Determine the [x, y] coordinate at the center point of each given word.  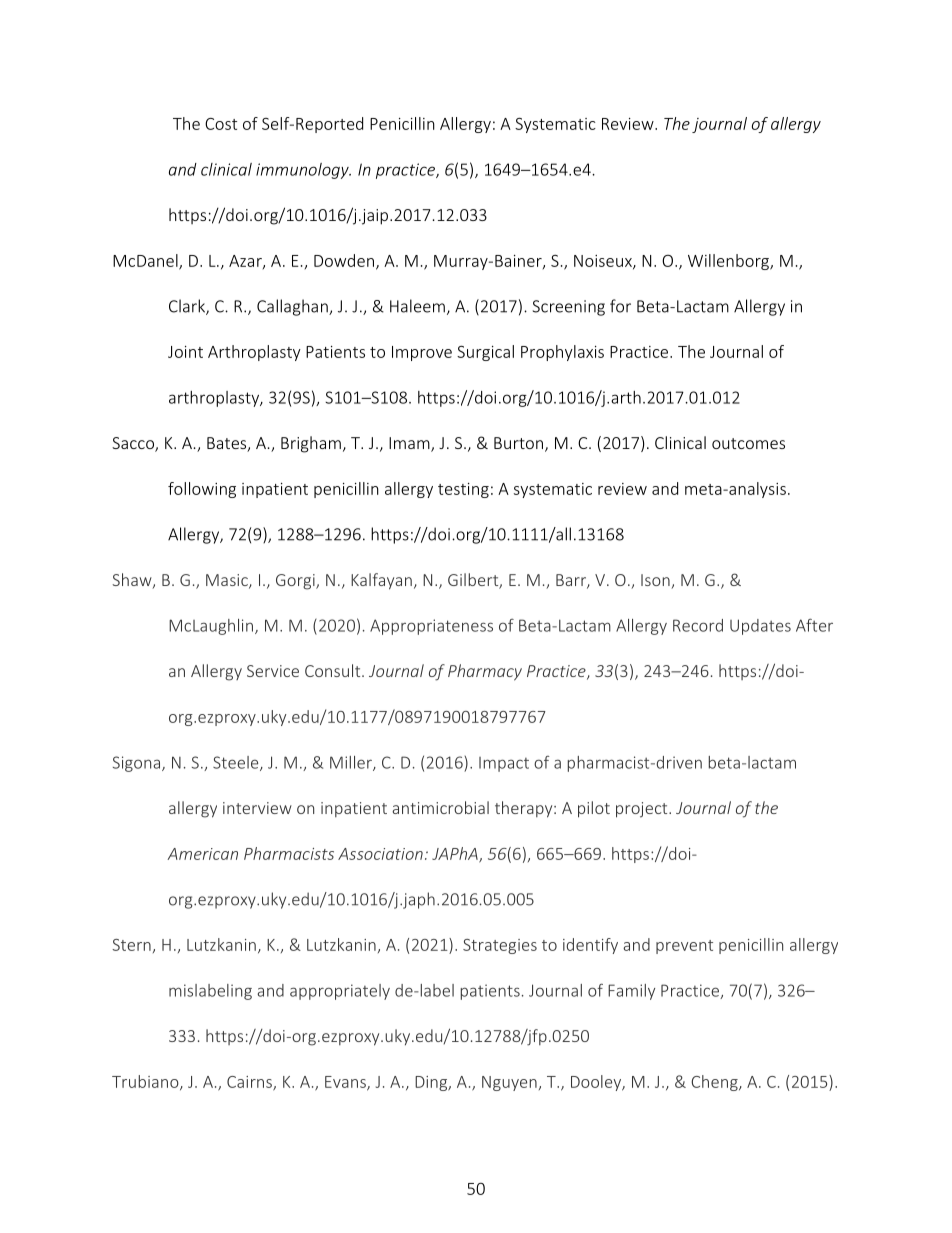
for [620, 306]
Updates [760, 627]
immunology [303, 171]
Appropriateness [431, 627]
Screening [569, 308]
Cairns [250, 1083]
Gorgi [296, 582]
